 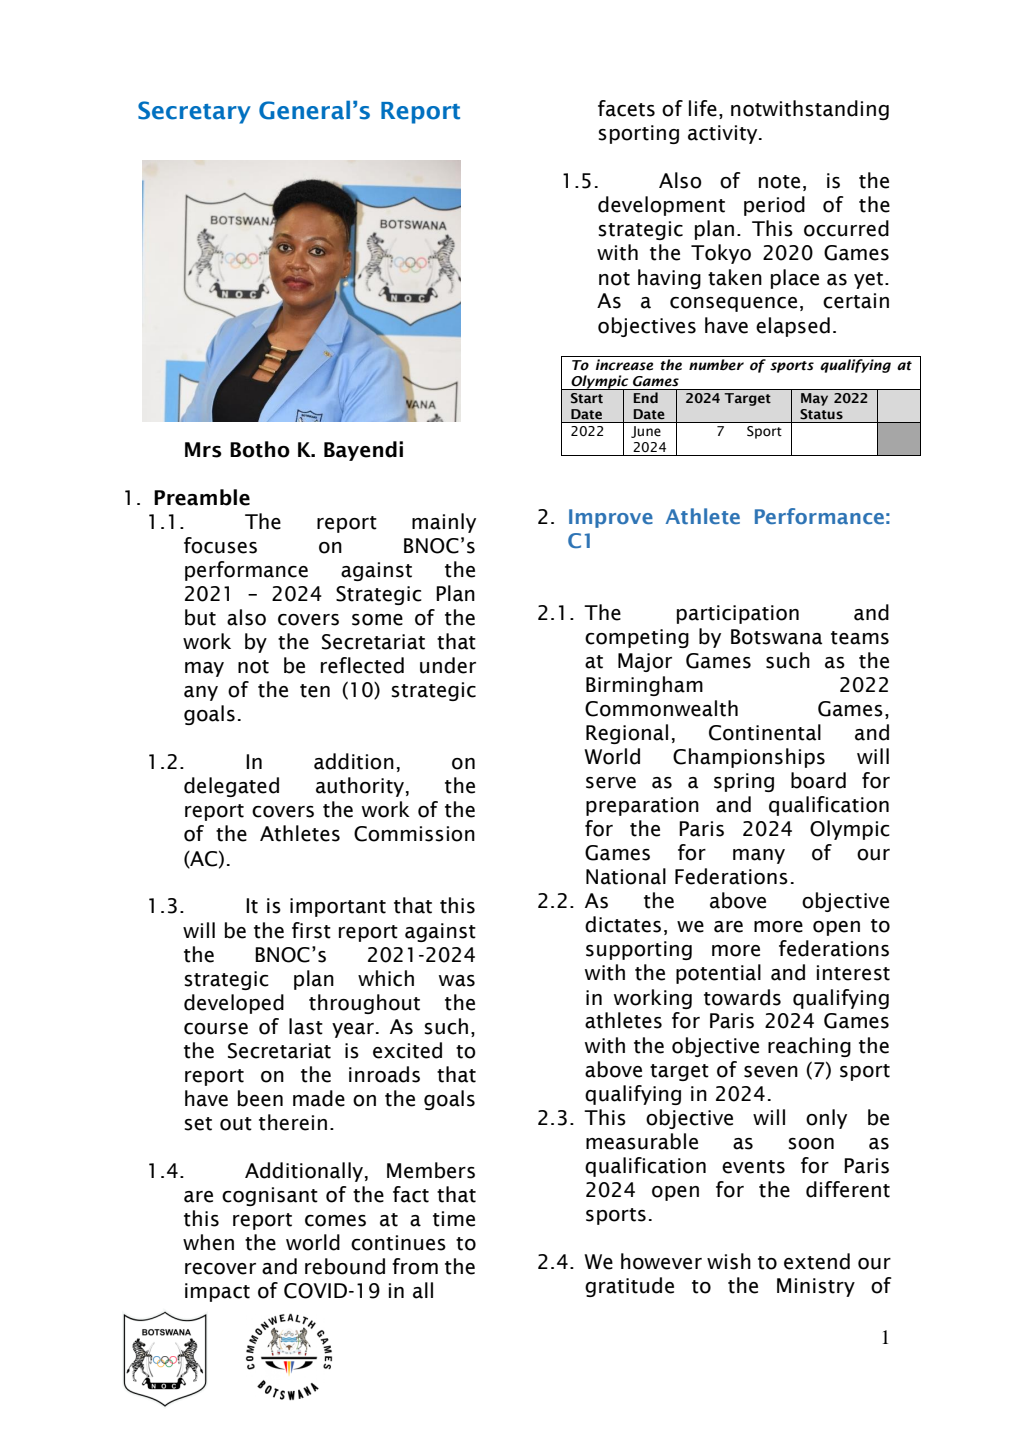 I want to click on reflected, so click(x=362, y=665).
